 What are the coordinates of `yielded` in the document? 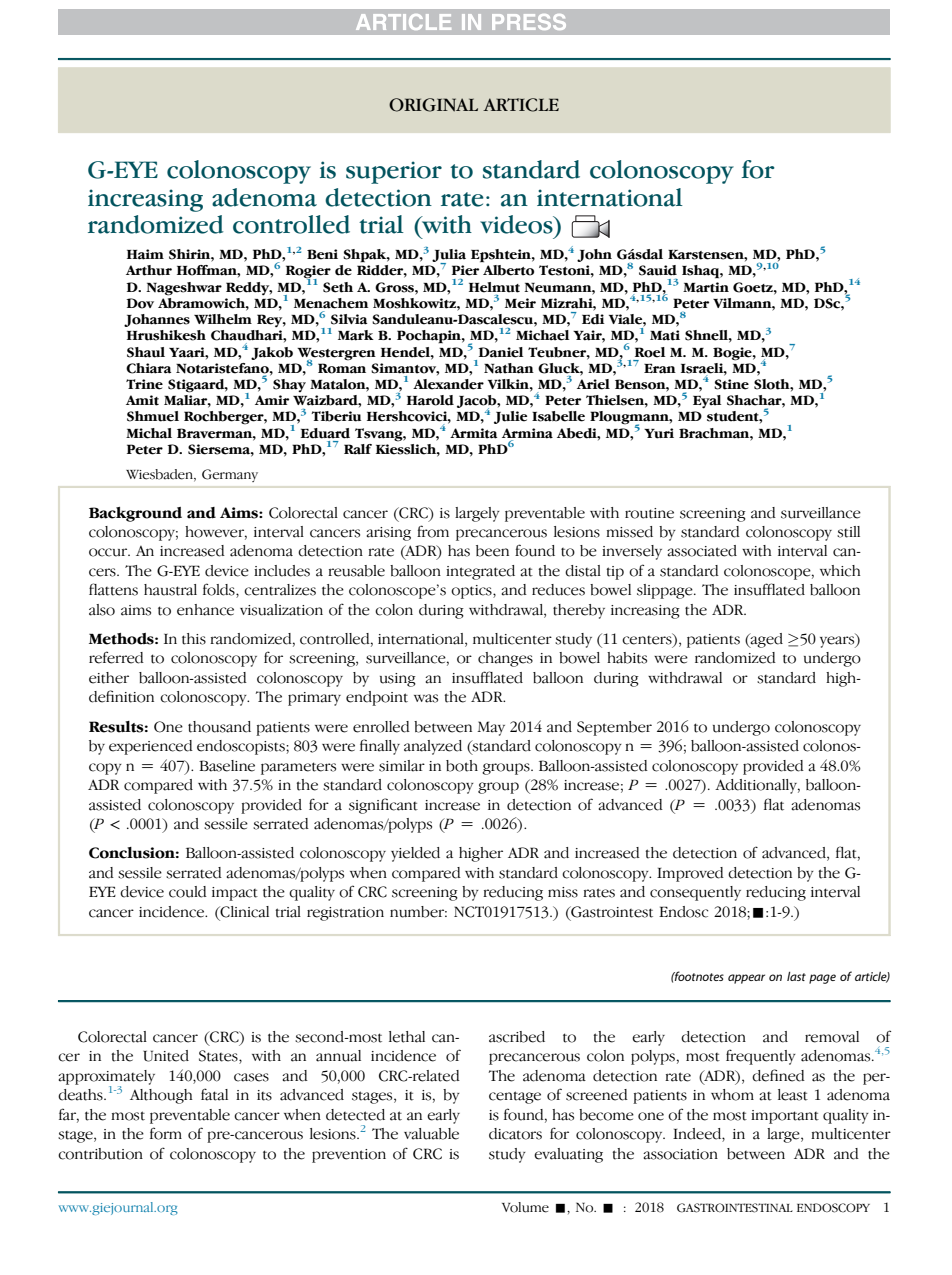 It's located at (415, 854).
